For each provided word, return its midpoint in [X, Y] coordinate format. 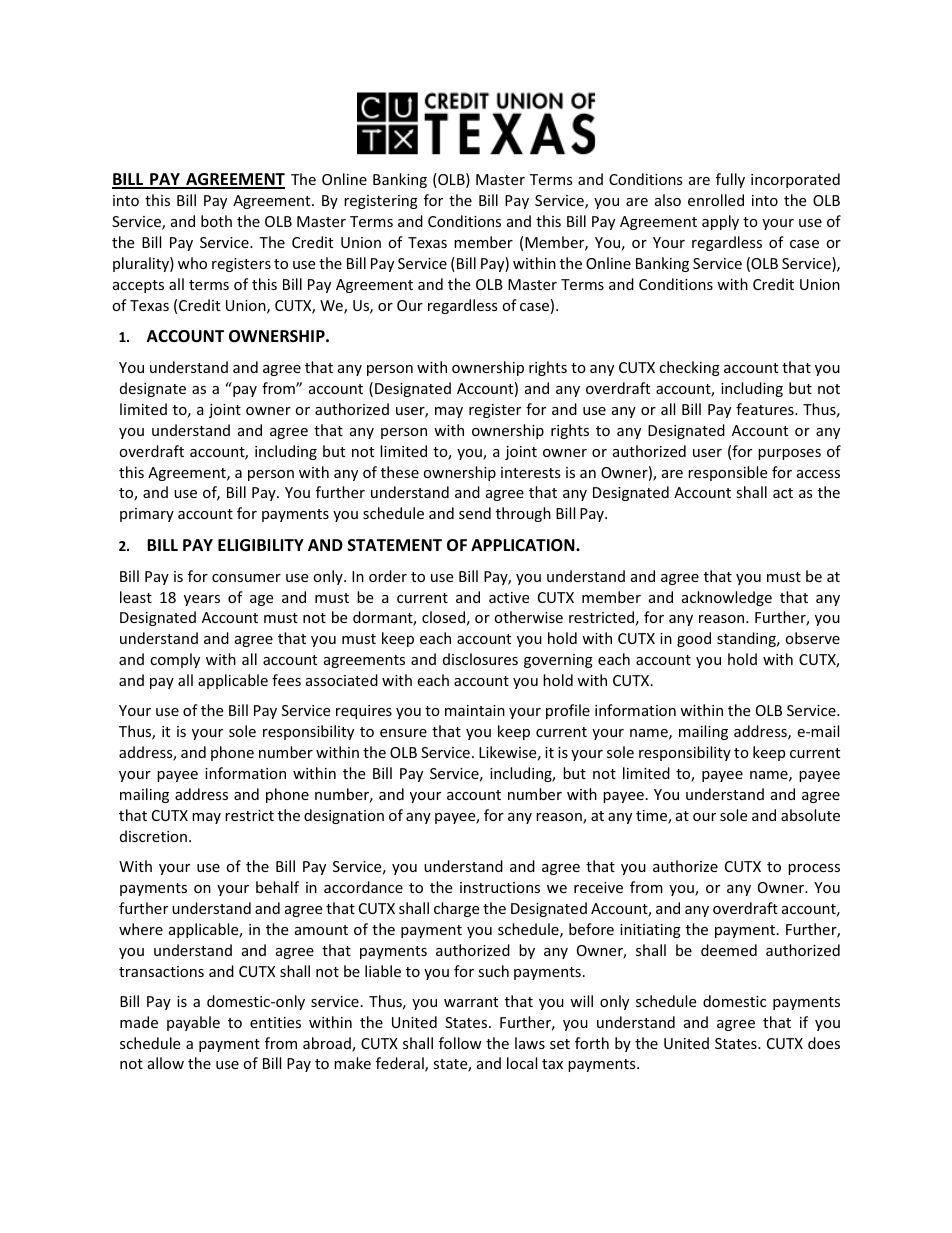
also [668, 200]
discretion [153, 836]
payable [193, 1023]
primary [147, 515]
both [216, 221]
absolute [810, 815]
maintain [475, 710]
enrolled [716, 200]
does [824, 1043]
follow [460, 1043]
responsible [727, 473]
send [475, 513]
